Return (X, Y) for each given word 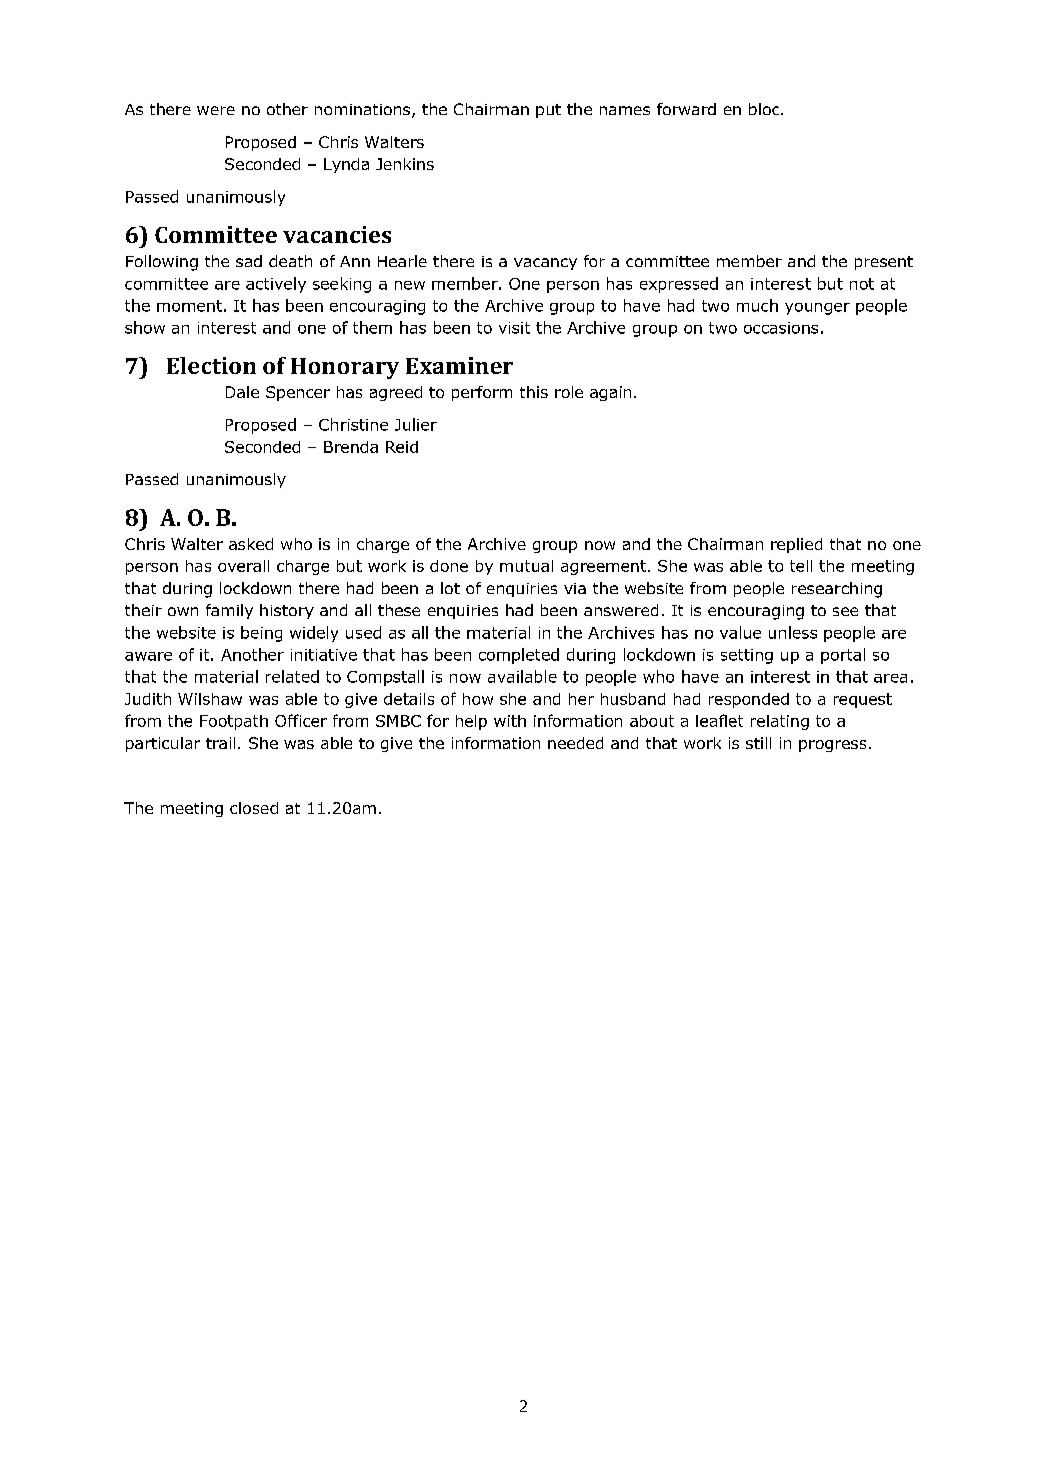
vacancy (545, 264)
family (229, 611)
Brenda (351, 447)
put (548, 111)
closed (254, 808)
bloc (765, 109)
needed (575, 743)
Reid (402, 447)
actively (276, 285)
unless (793, 632)
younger (817, 309)
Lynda (346, 165)
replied (796, 545)
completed (519, 656)
